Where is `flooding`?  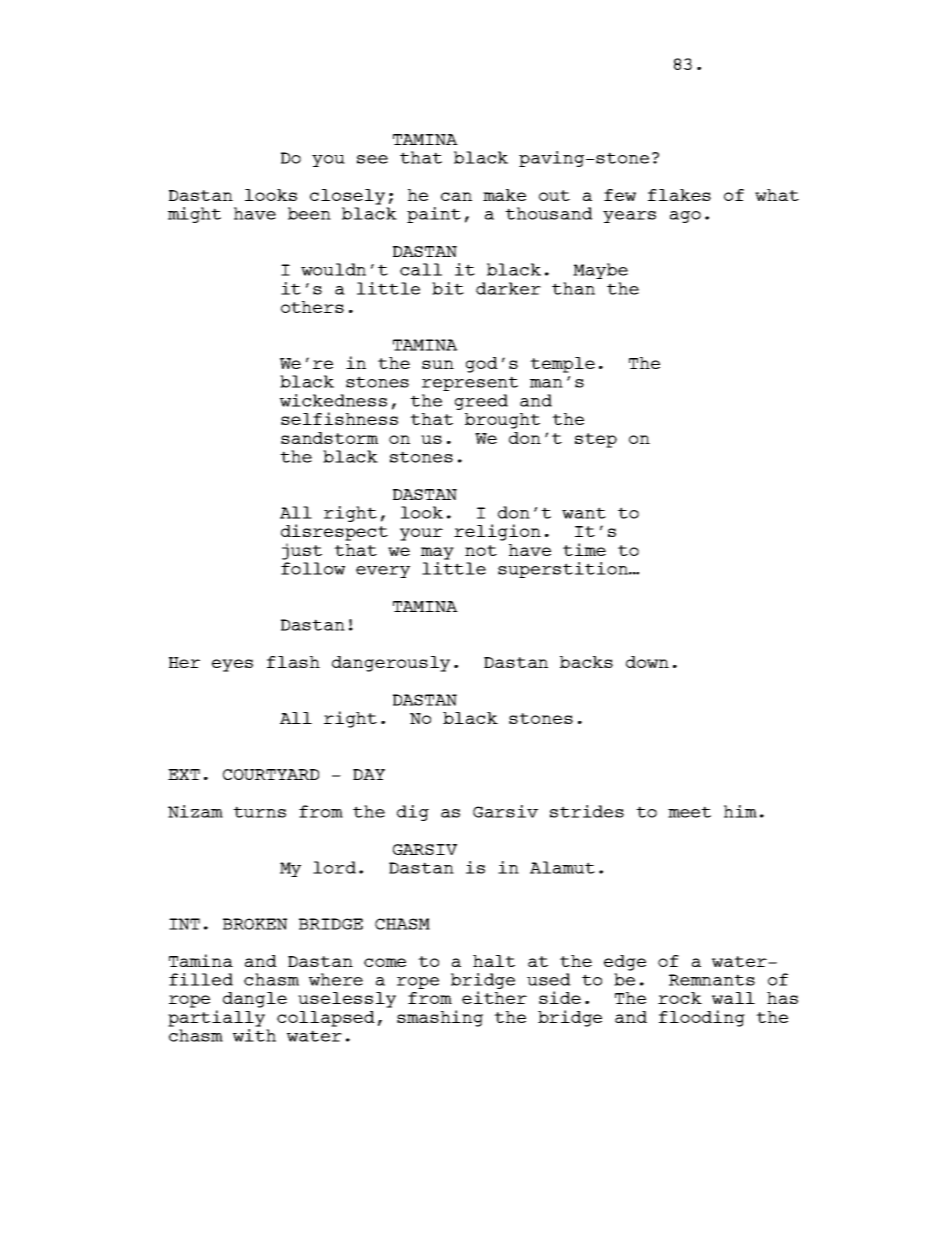 flooding is located at coordinates (702, 1018).
